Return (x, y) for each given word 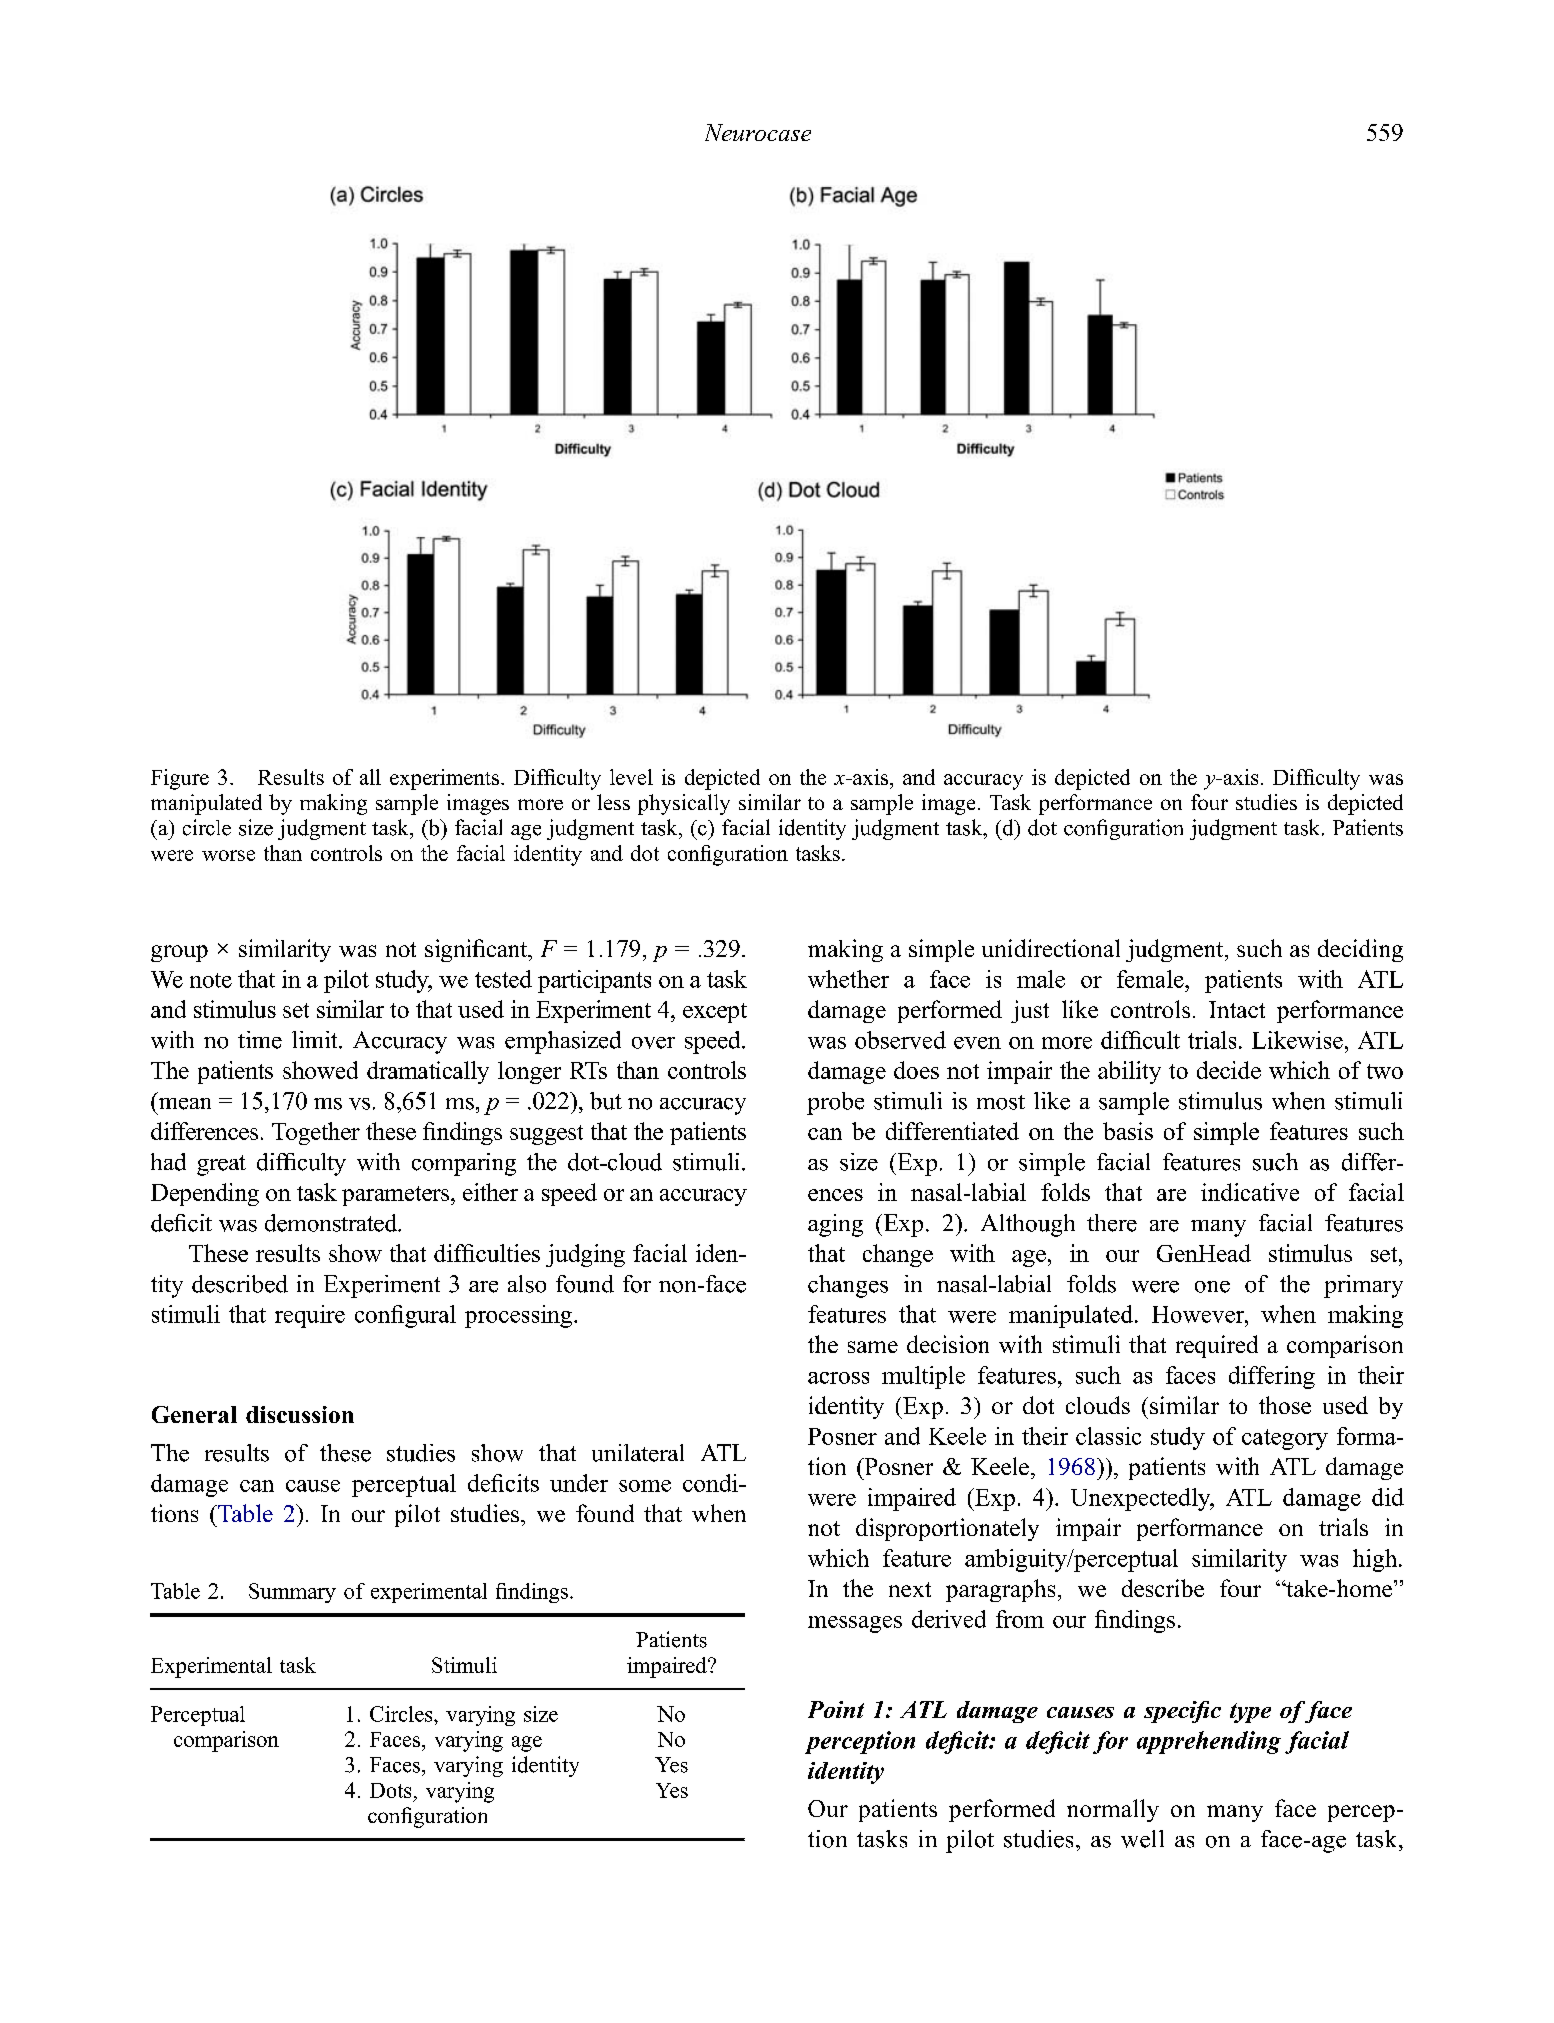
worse (228, 855)
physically (684, 804)
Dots (390, 1790)
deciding (1360, 950)
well (1142, 1839)
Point (836, 1709)
